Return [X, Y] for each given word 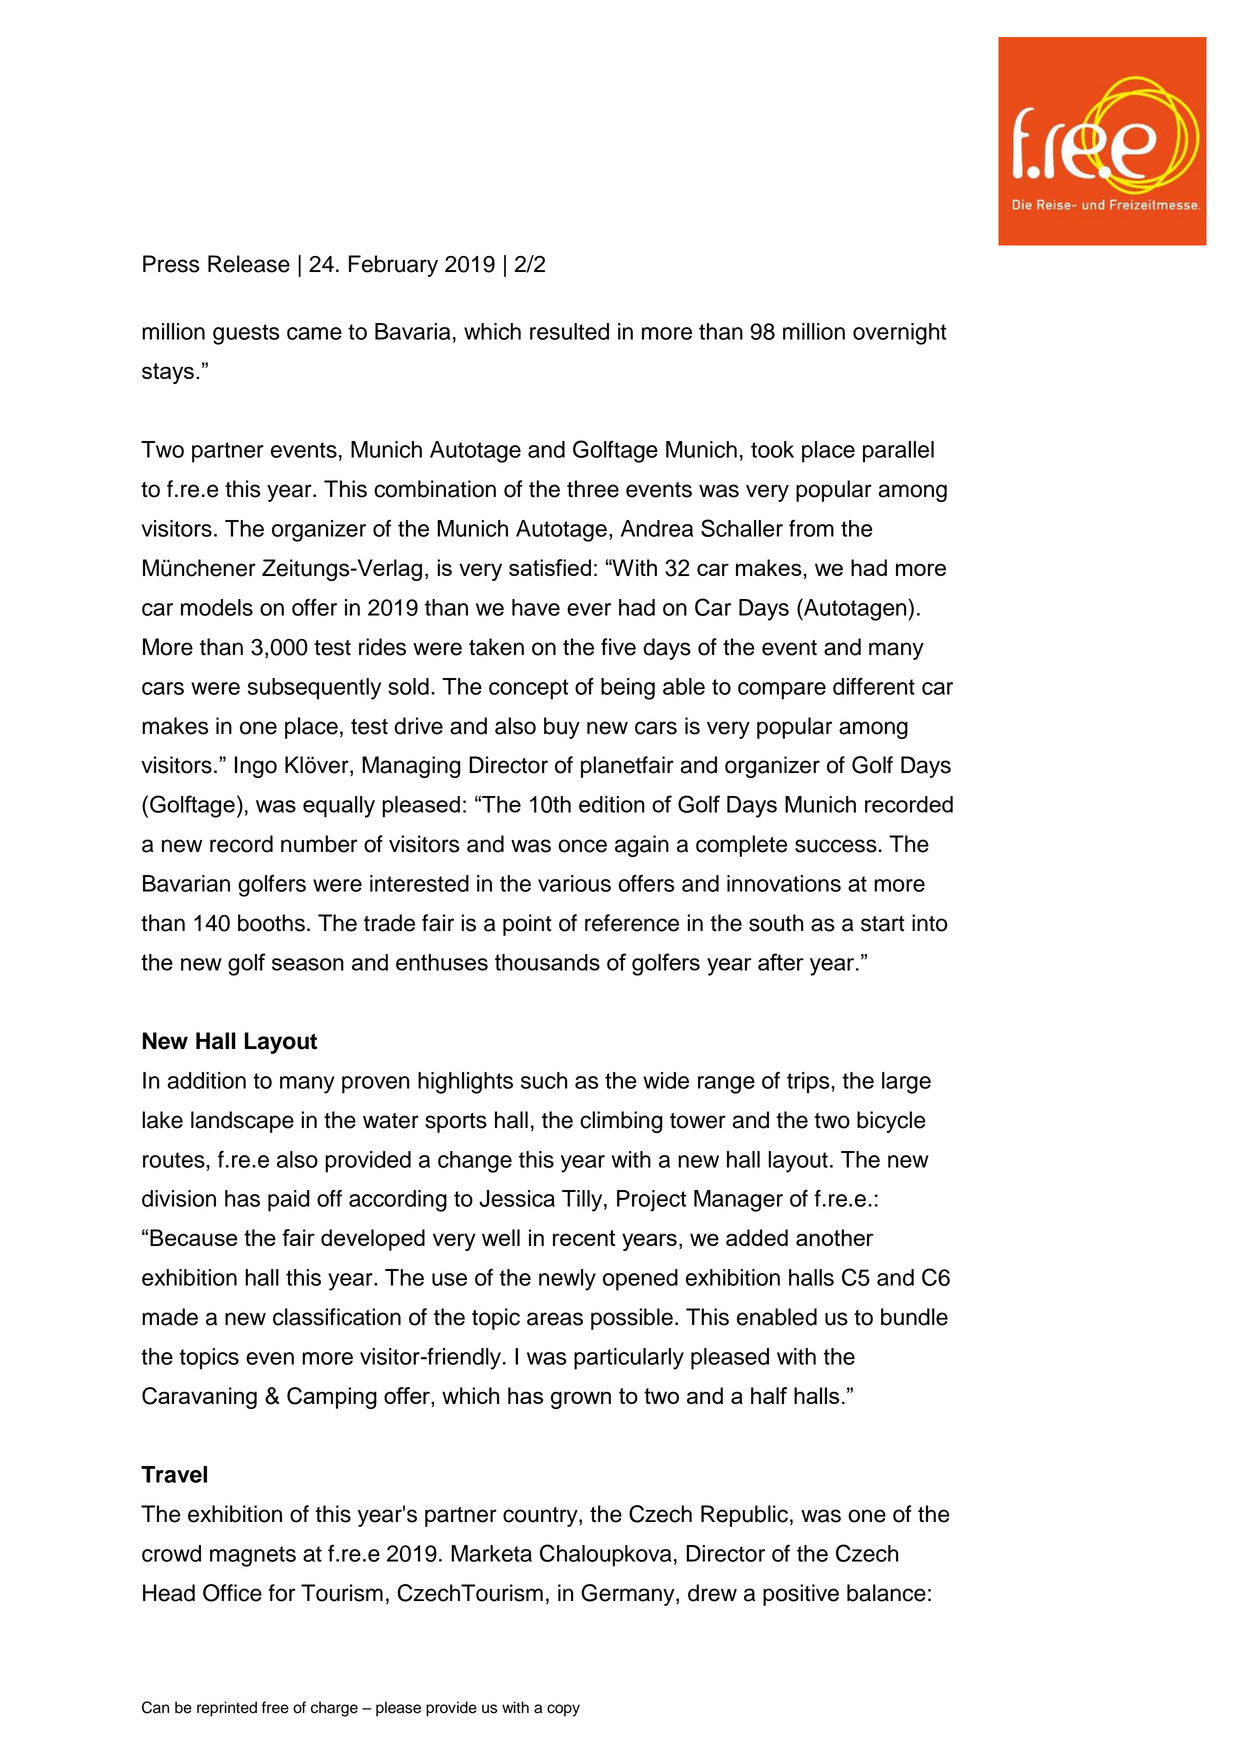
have [536, 607]
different [874, 686]
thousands [547, 962]
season [308, 964]
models [217, 607]
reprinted [227, 1709]
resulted [569, 331]
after [781, 962]
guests [246, 334]
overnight [900, 334]
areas [555, 1319]
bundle [914, 1317]
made [170, 1317]
